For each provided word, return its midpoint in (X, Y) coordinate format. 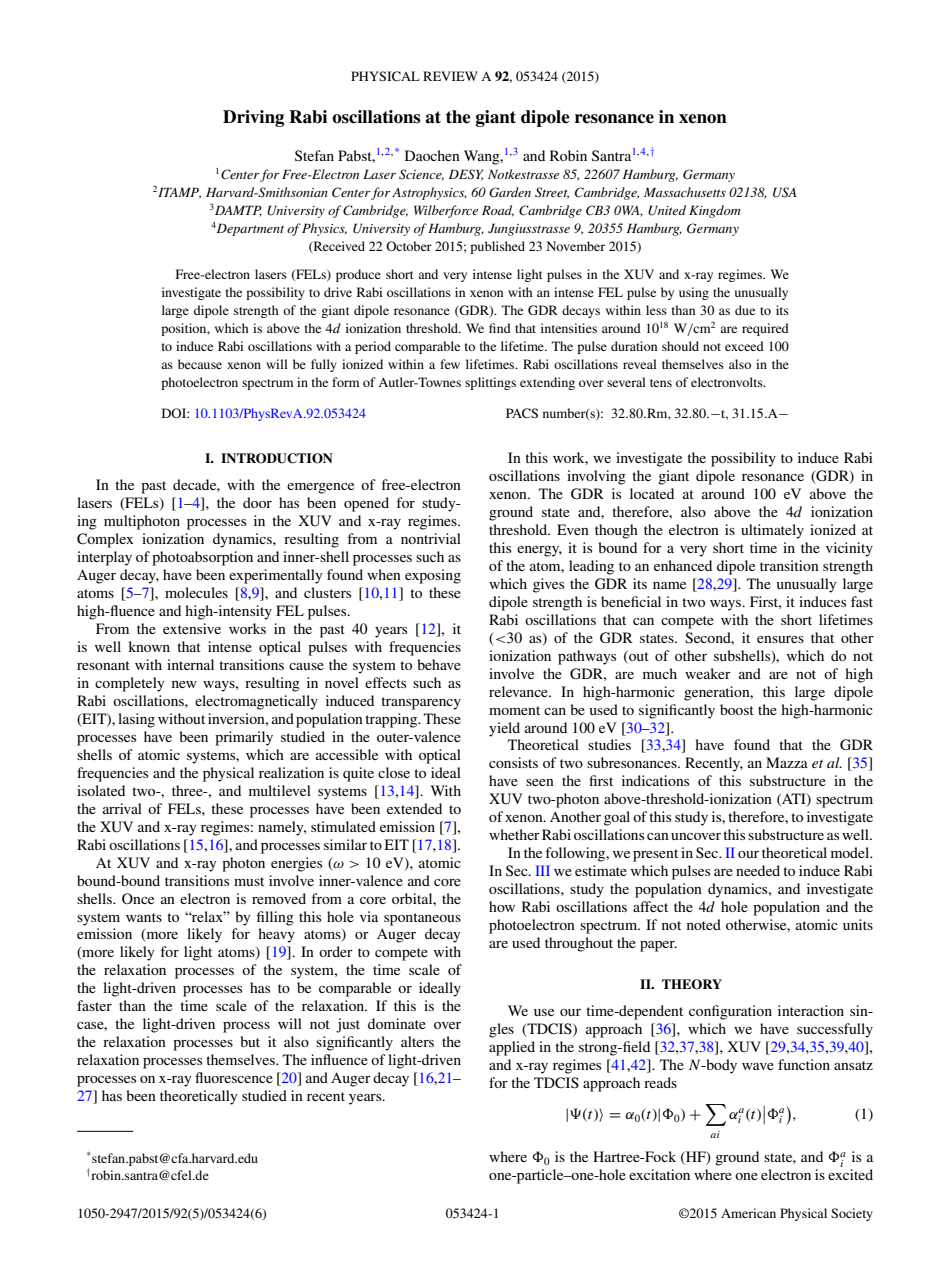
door (257, 502)
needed (758, 870)
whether (514, 834)
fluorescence (234, 1077)
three (188, 790)
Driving (253, 118)
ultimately (772, 531)
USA (785, 192)
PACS (522, 413)
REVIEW (450, 76)
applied (512, 1048)
